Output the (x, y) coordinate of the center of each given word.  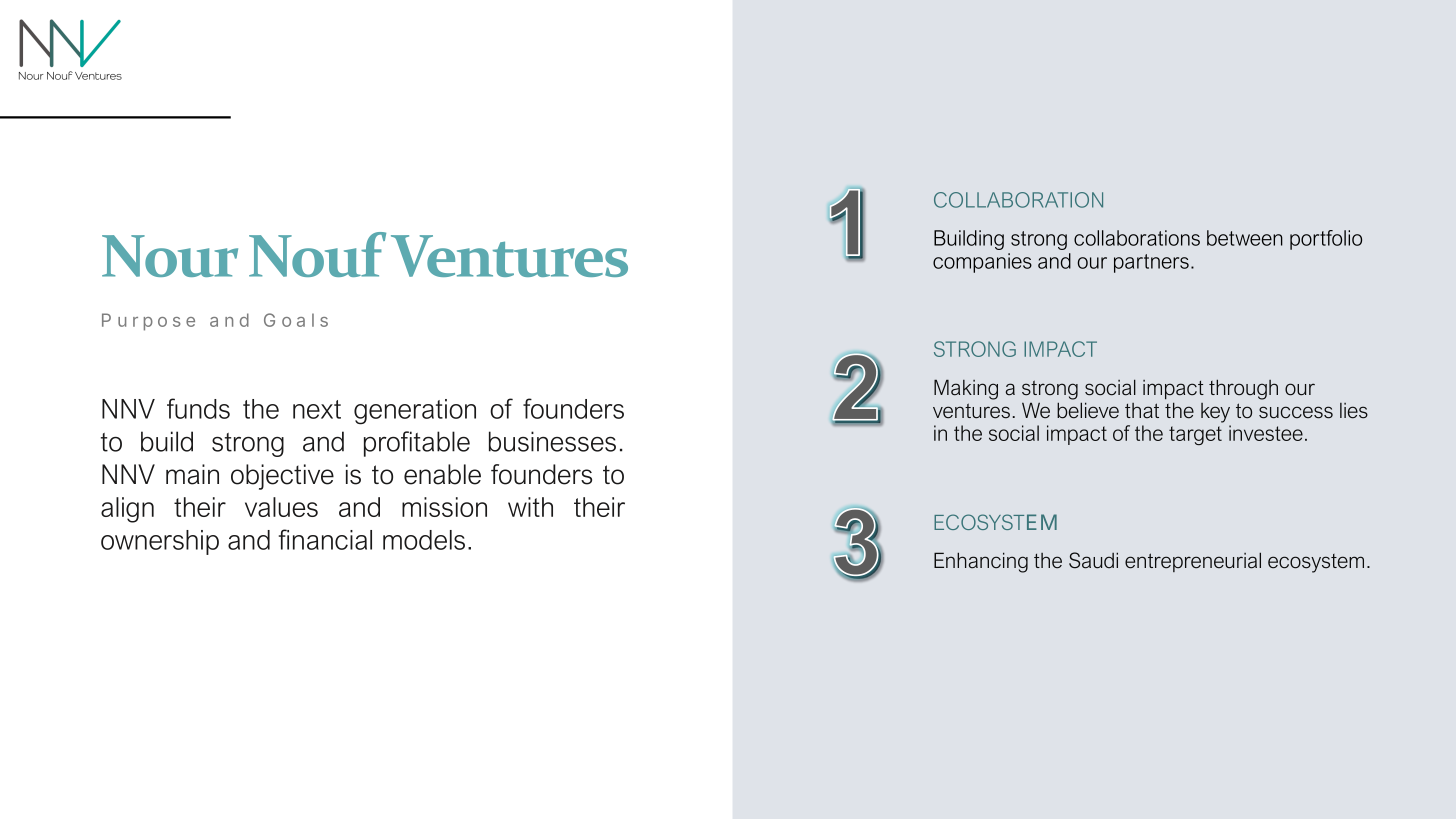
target (1195, 435)
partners (1151, 263)
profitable (417, 444)
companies (982, 263)
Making (966, 389)
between (1245, 238)
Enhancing (981, 562)
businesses (552, 441)
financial (325, 539)
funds (198, 408)
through (1243, 389)
